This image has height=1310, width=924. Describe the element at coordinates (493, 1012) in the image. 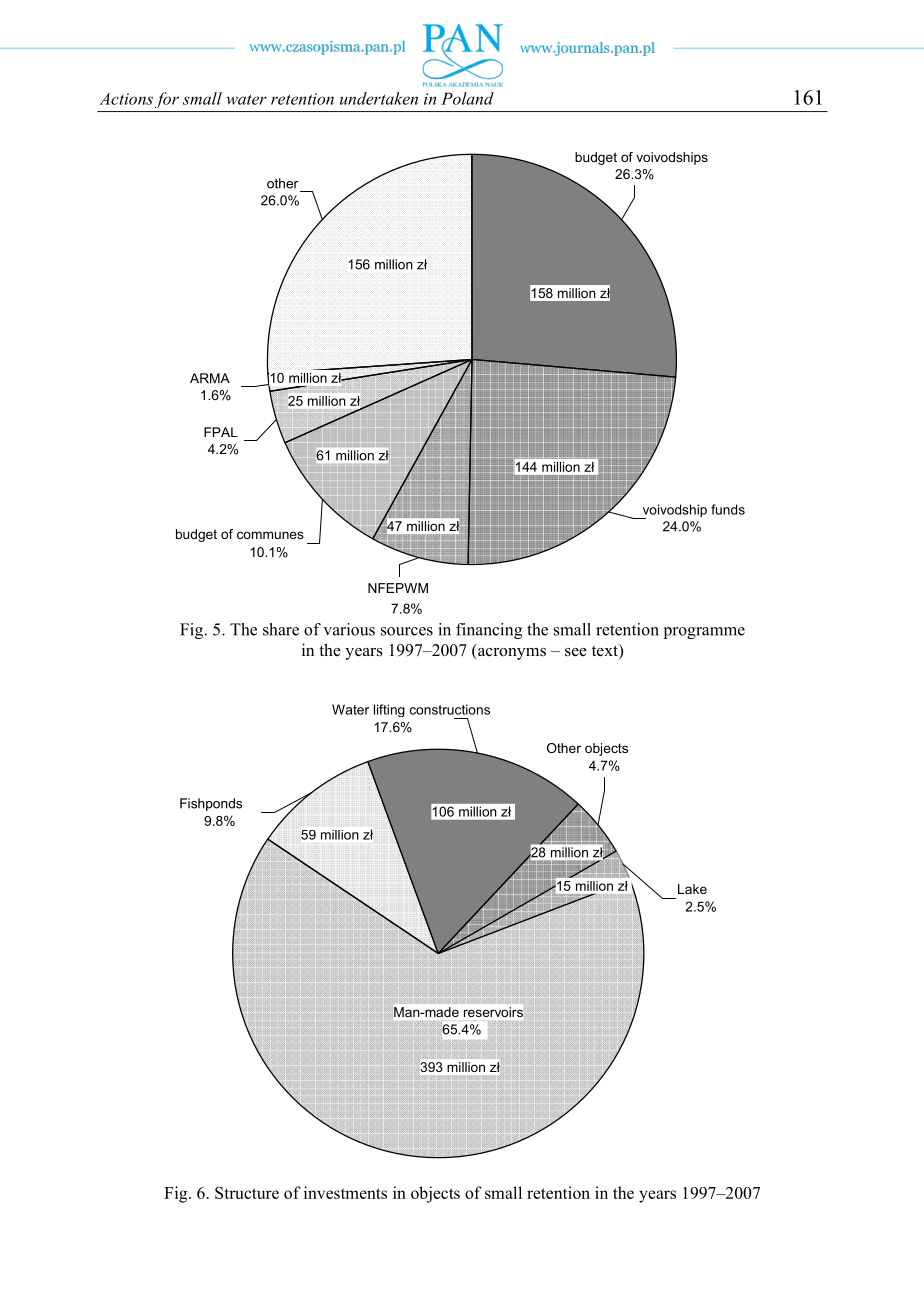

I see `reservoirs` at that location.
